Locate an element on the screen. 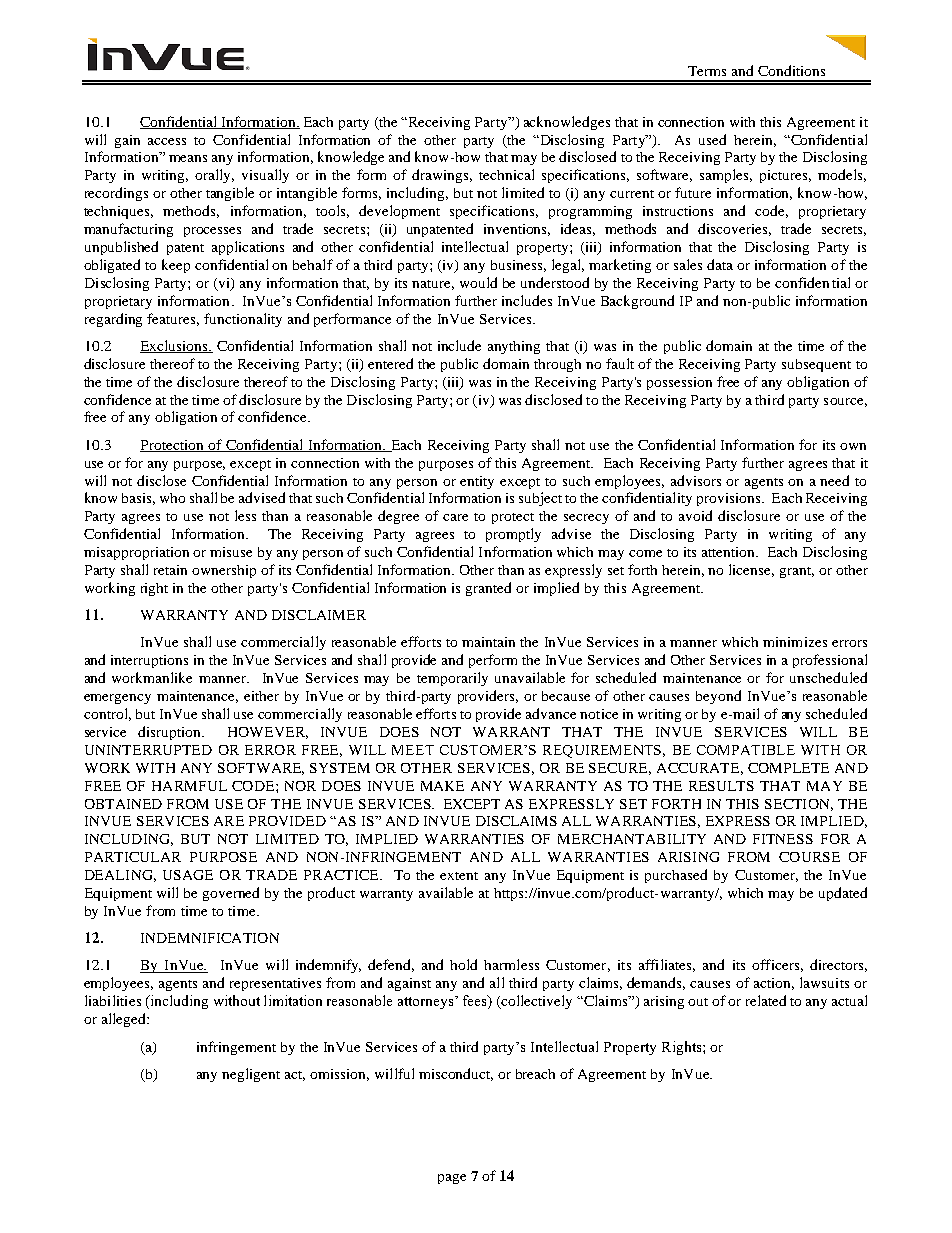 This screenshot has width=952, height=1233. negligent is located at coordinates (251, 1075).
